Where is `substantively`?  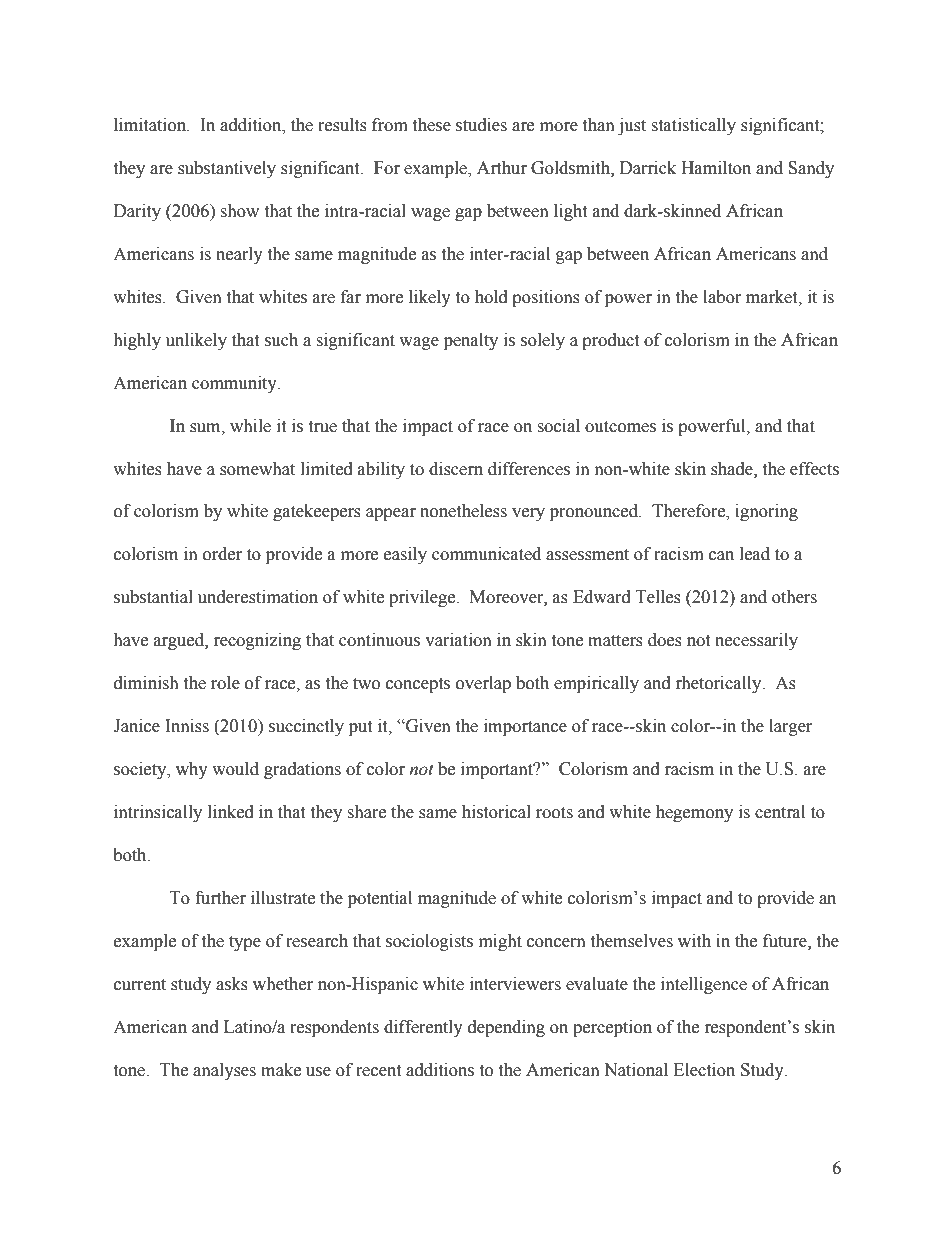
substantively is located at coordinates (227, 169).
